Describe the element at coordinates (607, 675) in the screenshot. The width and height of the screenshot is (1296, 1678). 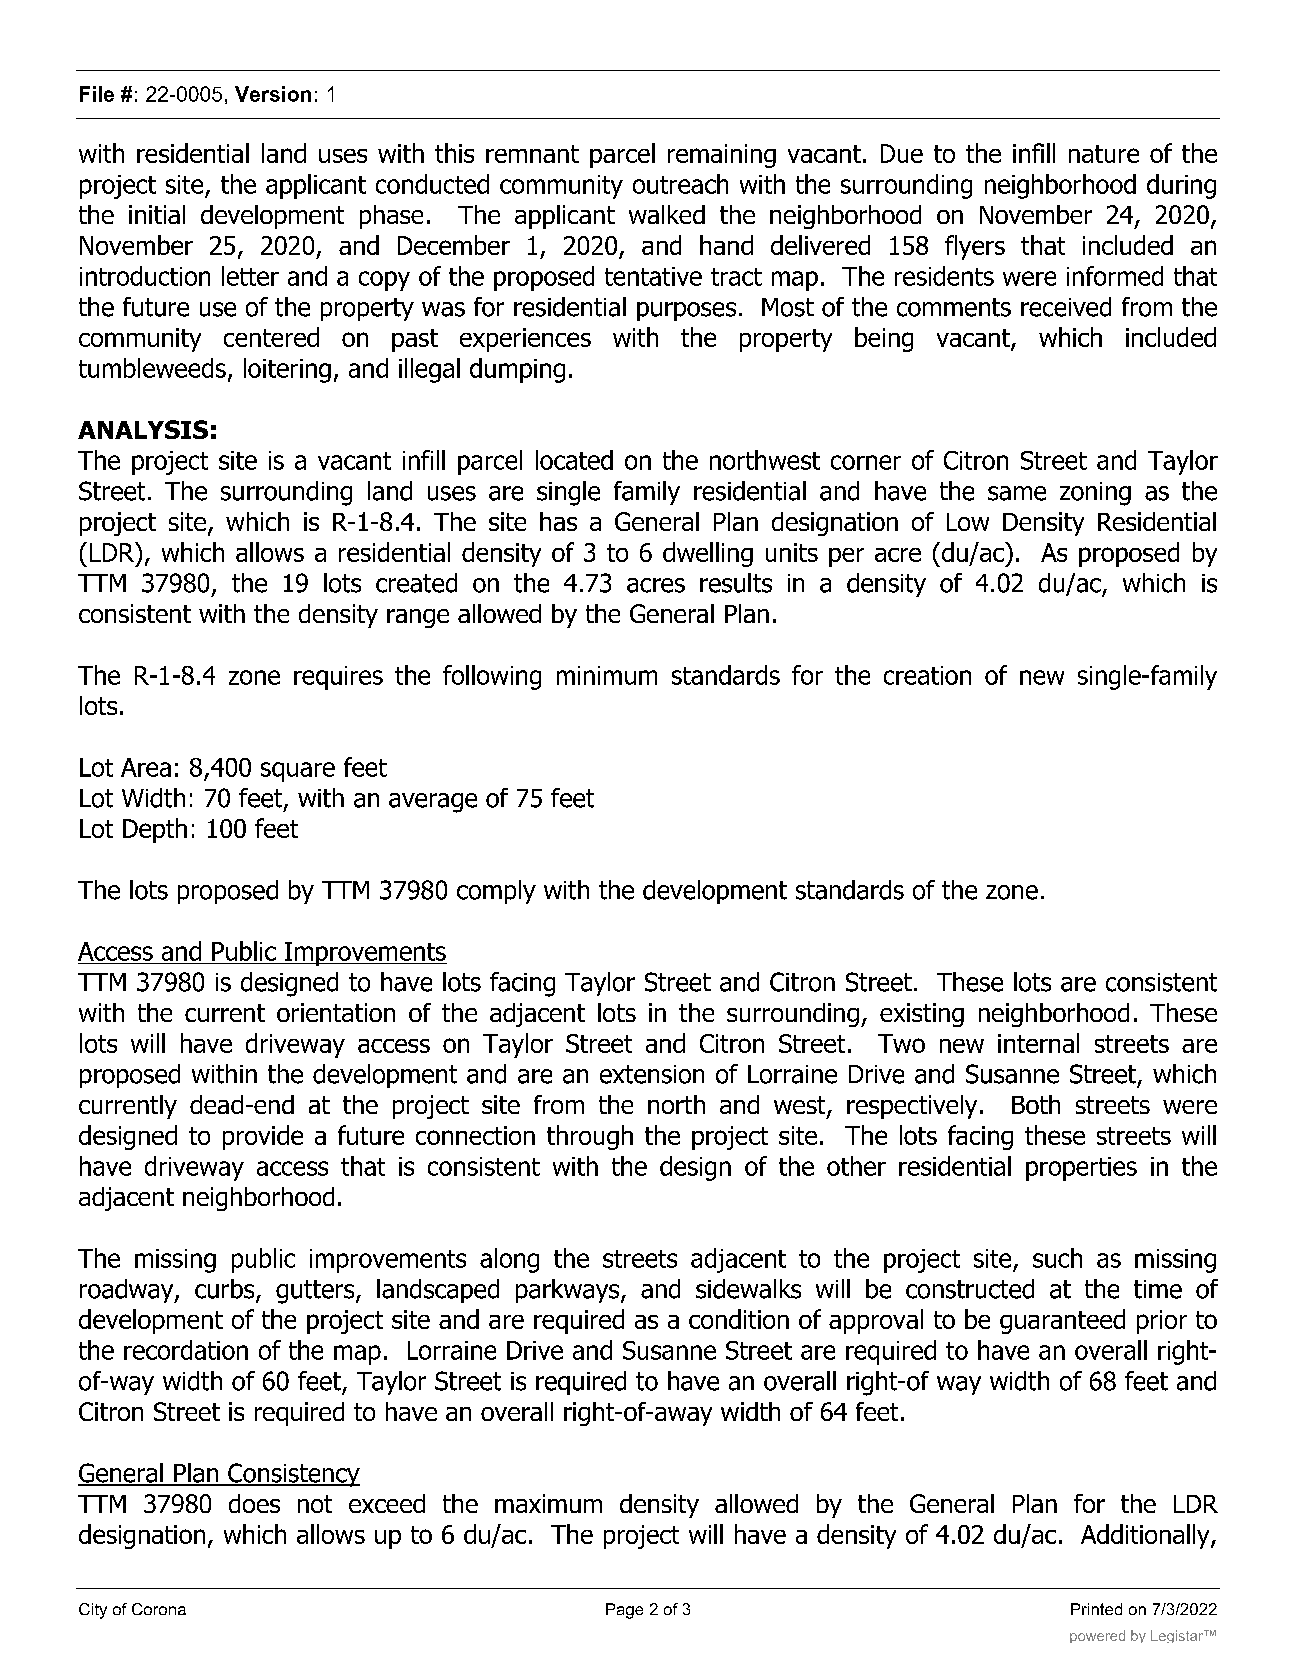
I see `minimum` at that location.
